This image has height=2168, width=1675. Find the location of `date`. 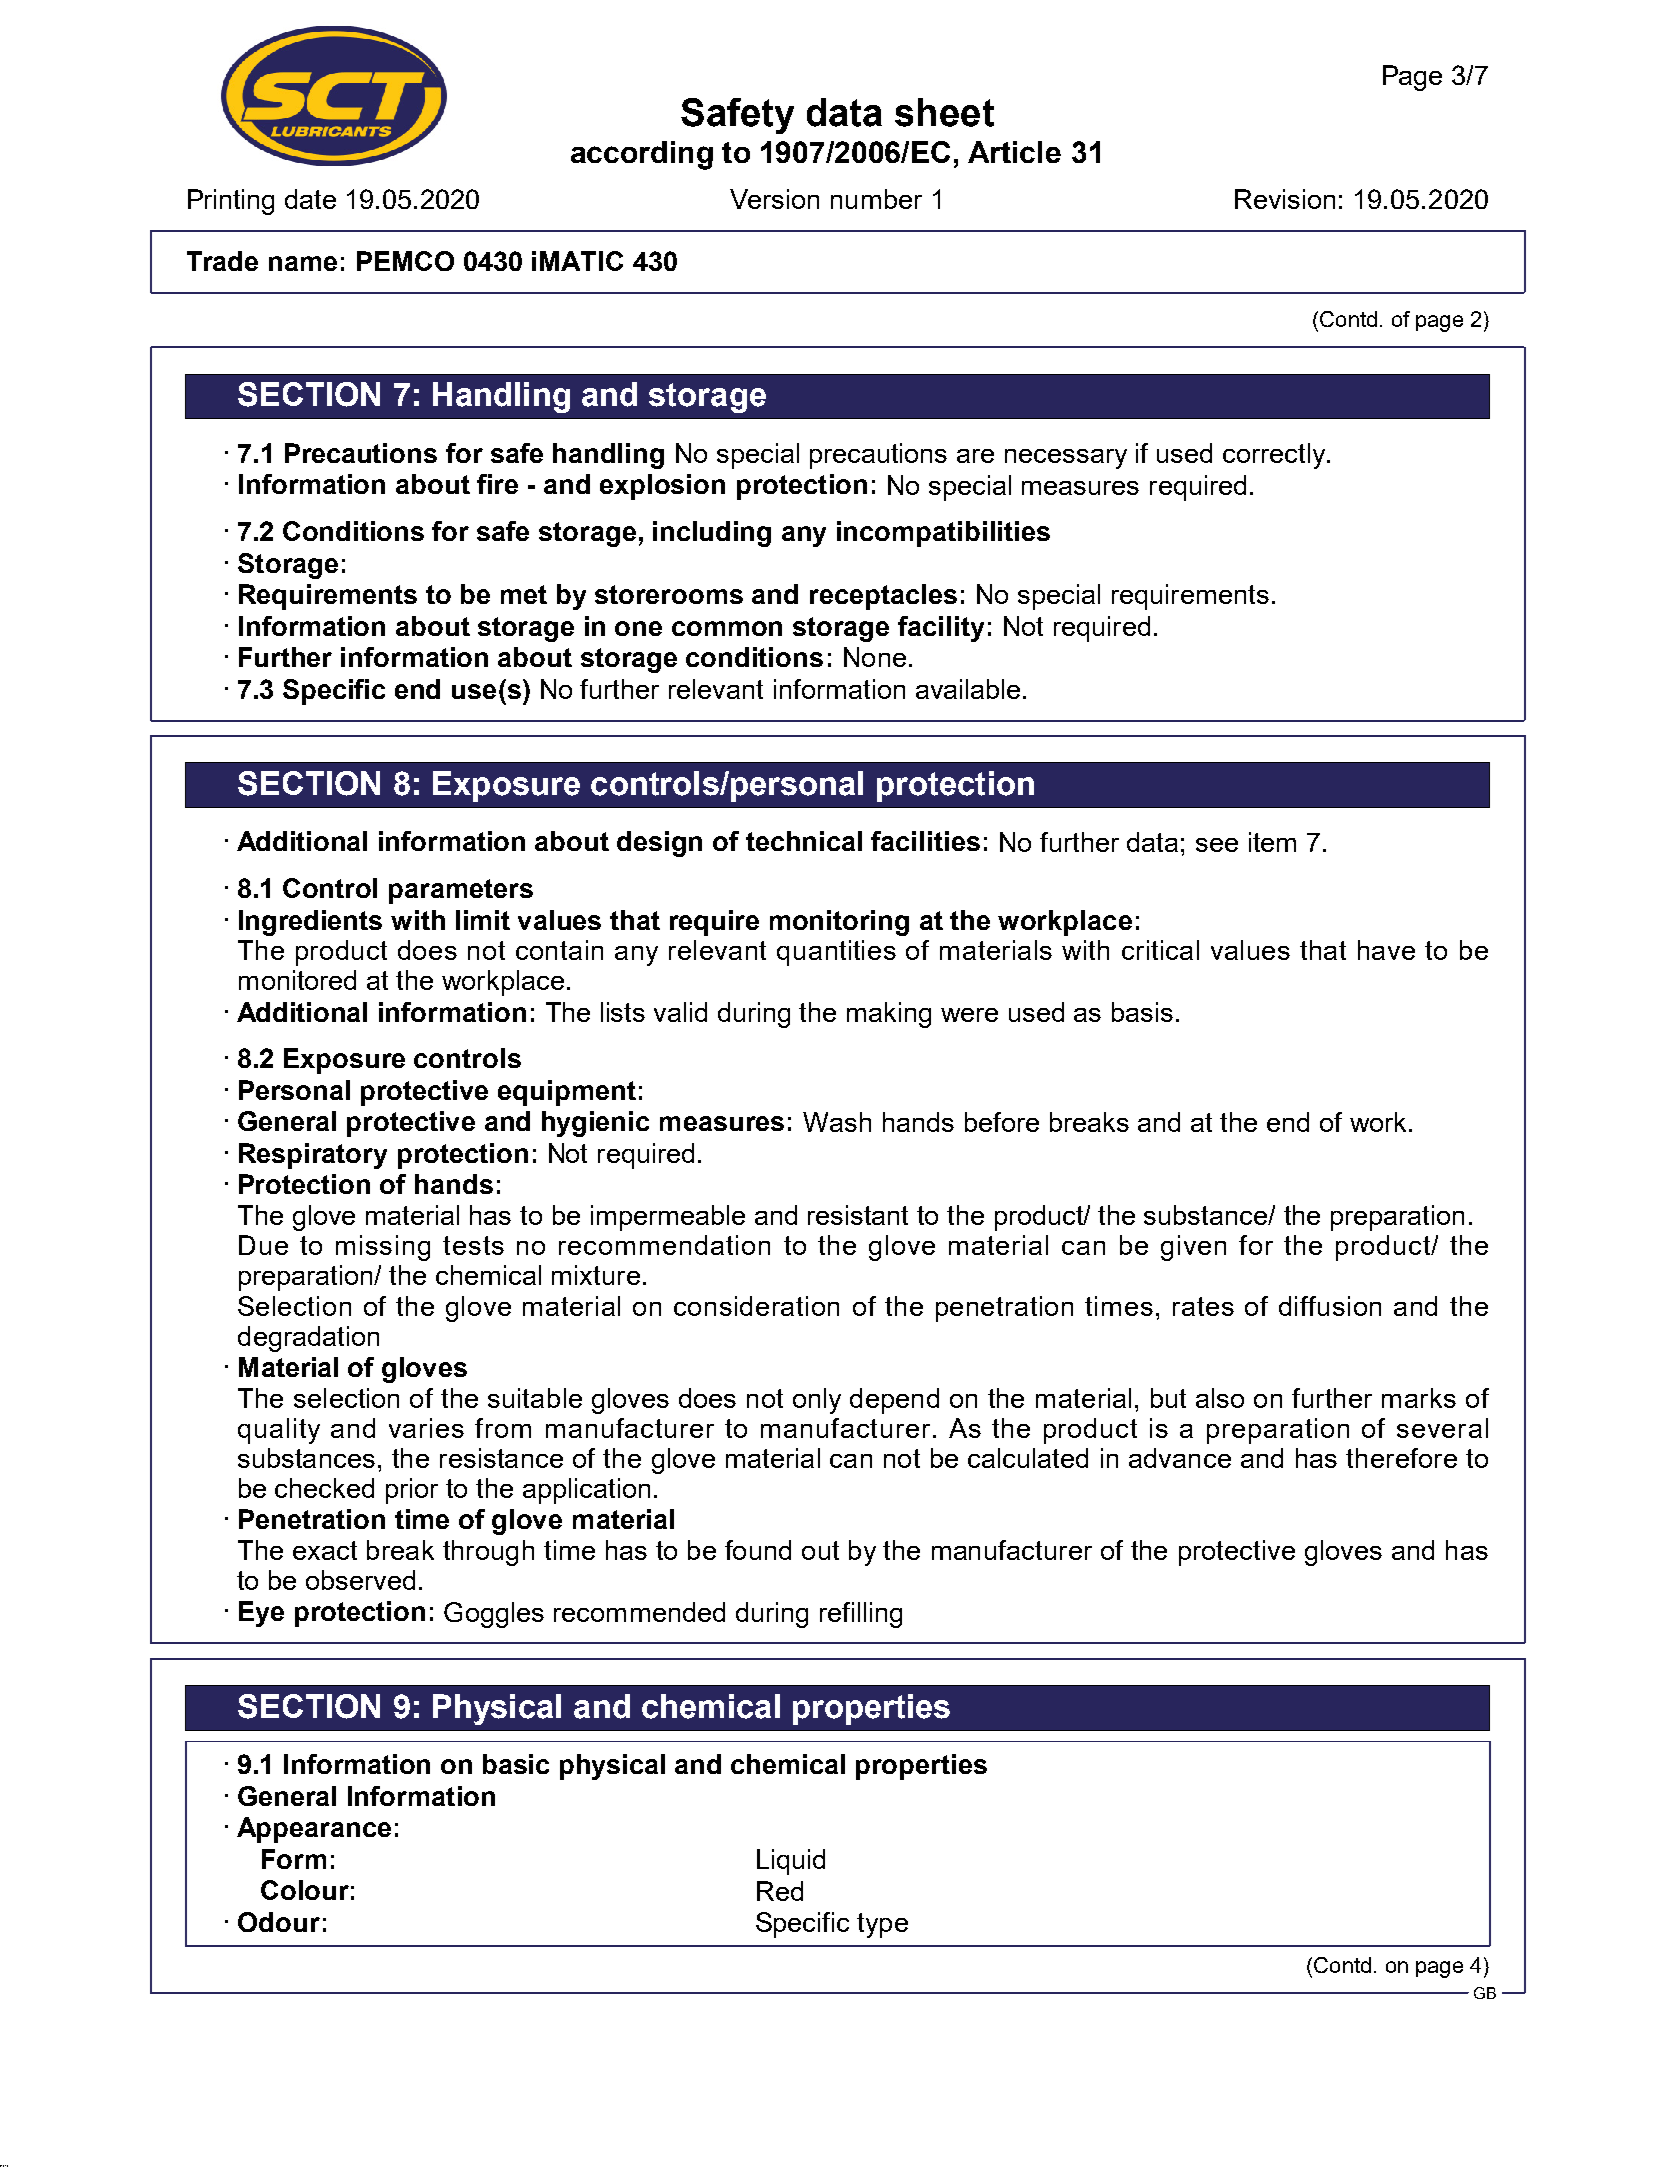

date is located at coordinates (310, 199).
